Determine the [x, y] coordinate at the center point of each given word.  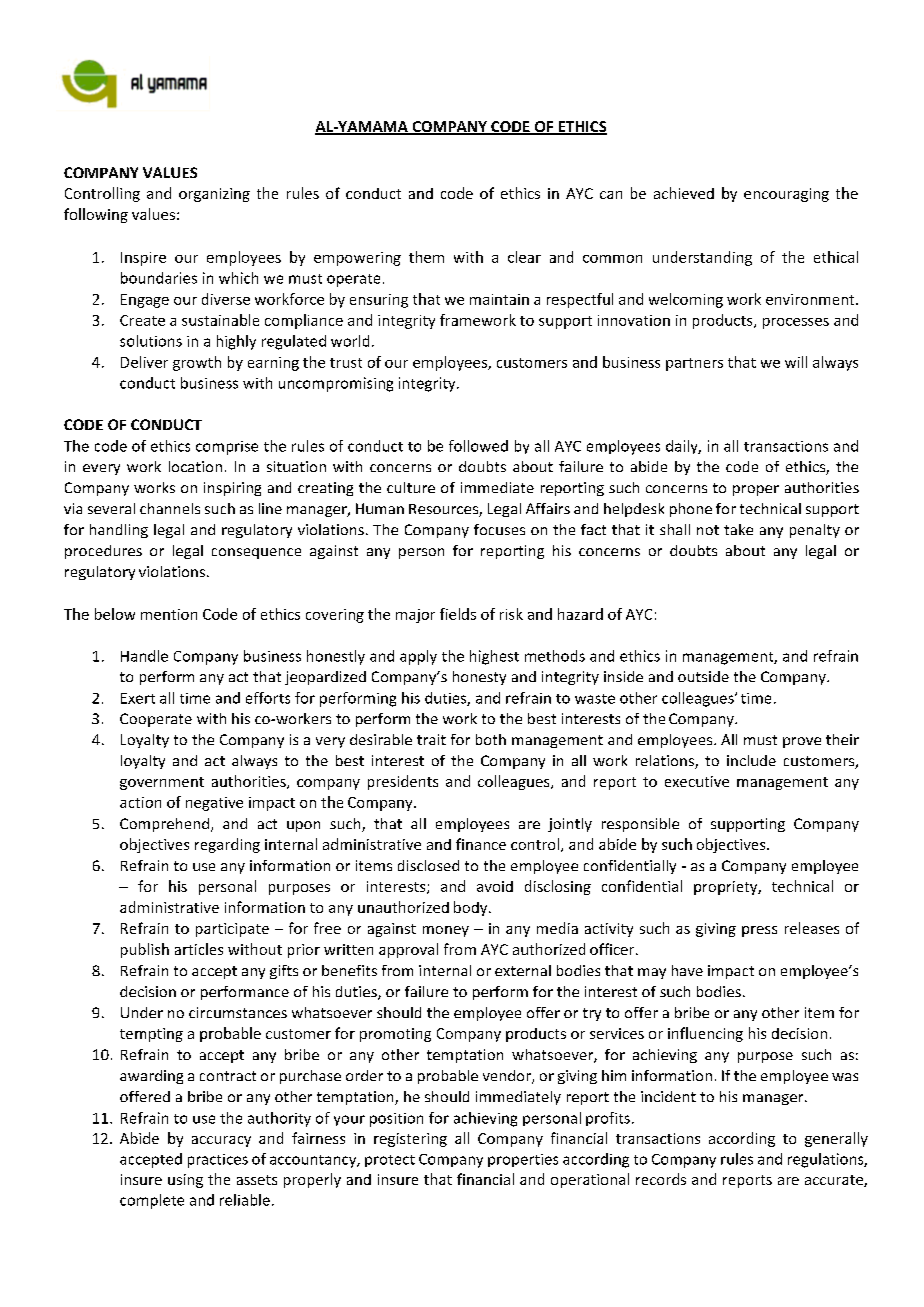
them [426, 257]
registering [410, 1140]
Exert [138, 698]
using [185, 1181]
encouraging [786, 195]
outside [703, 676]
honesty [479, 678]
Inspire [143, 259]
